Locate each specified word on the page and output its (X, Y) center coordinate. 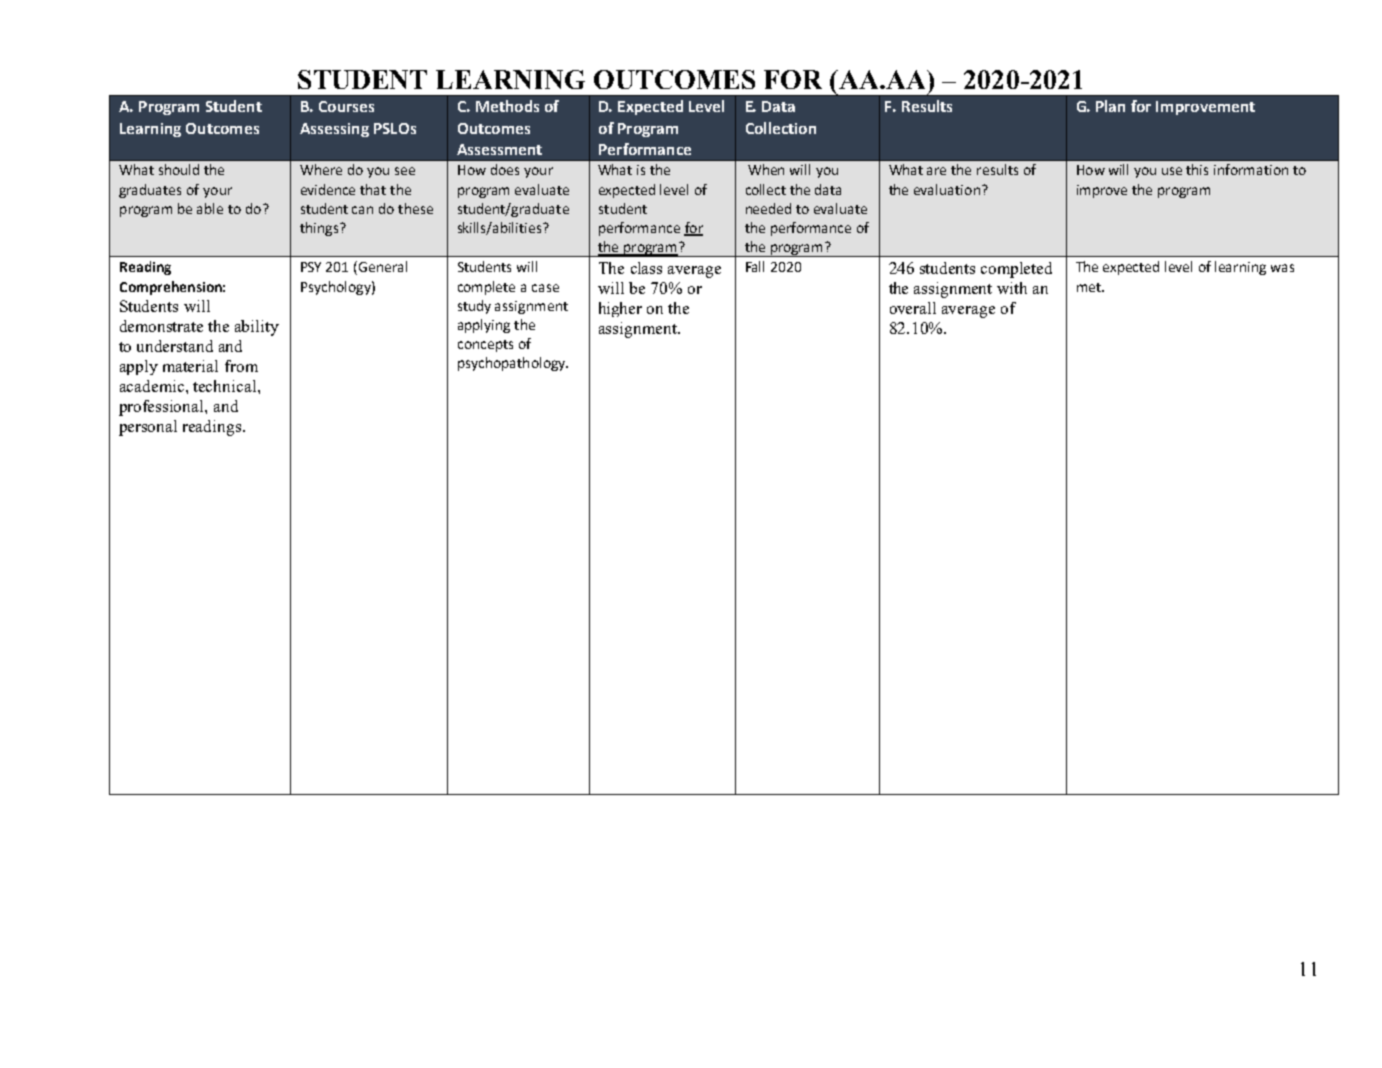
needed (768, 208)
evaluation (947, 189)
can (362, 210)
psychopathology (513, 364)
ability (257, 328)
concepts (485, 346)
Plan (1110, 106)
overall (913, 308)
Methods (507, 106)
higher (620, 309)
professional (162, 408)
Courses (346, 106)
